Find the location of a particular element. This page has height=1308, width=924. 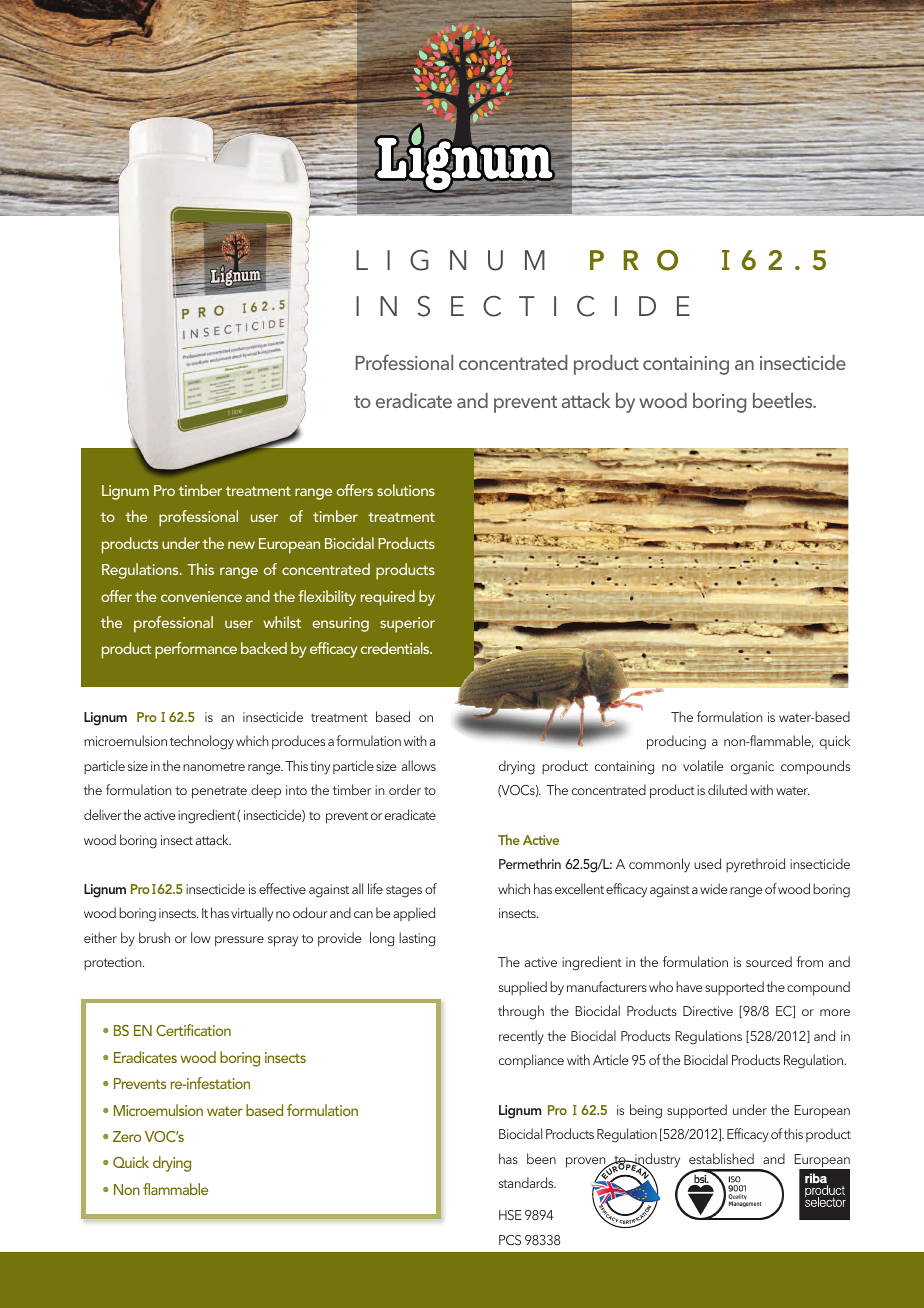

Zero is located at coordinates (127, 1136).
